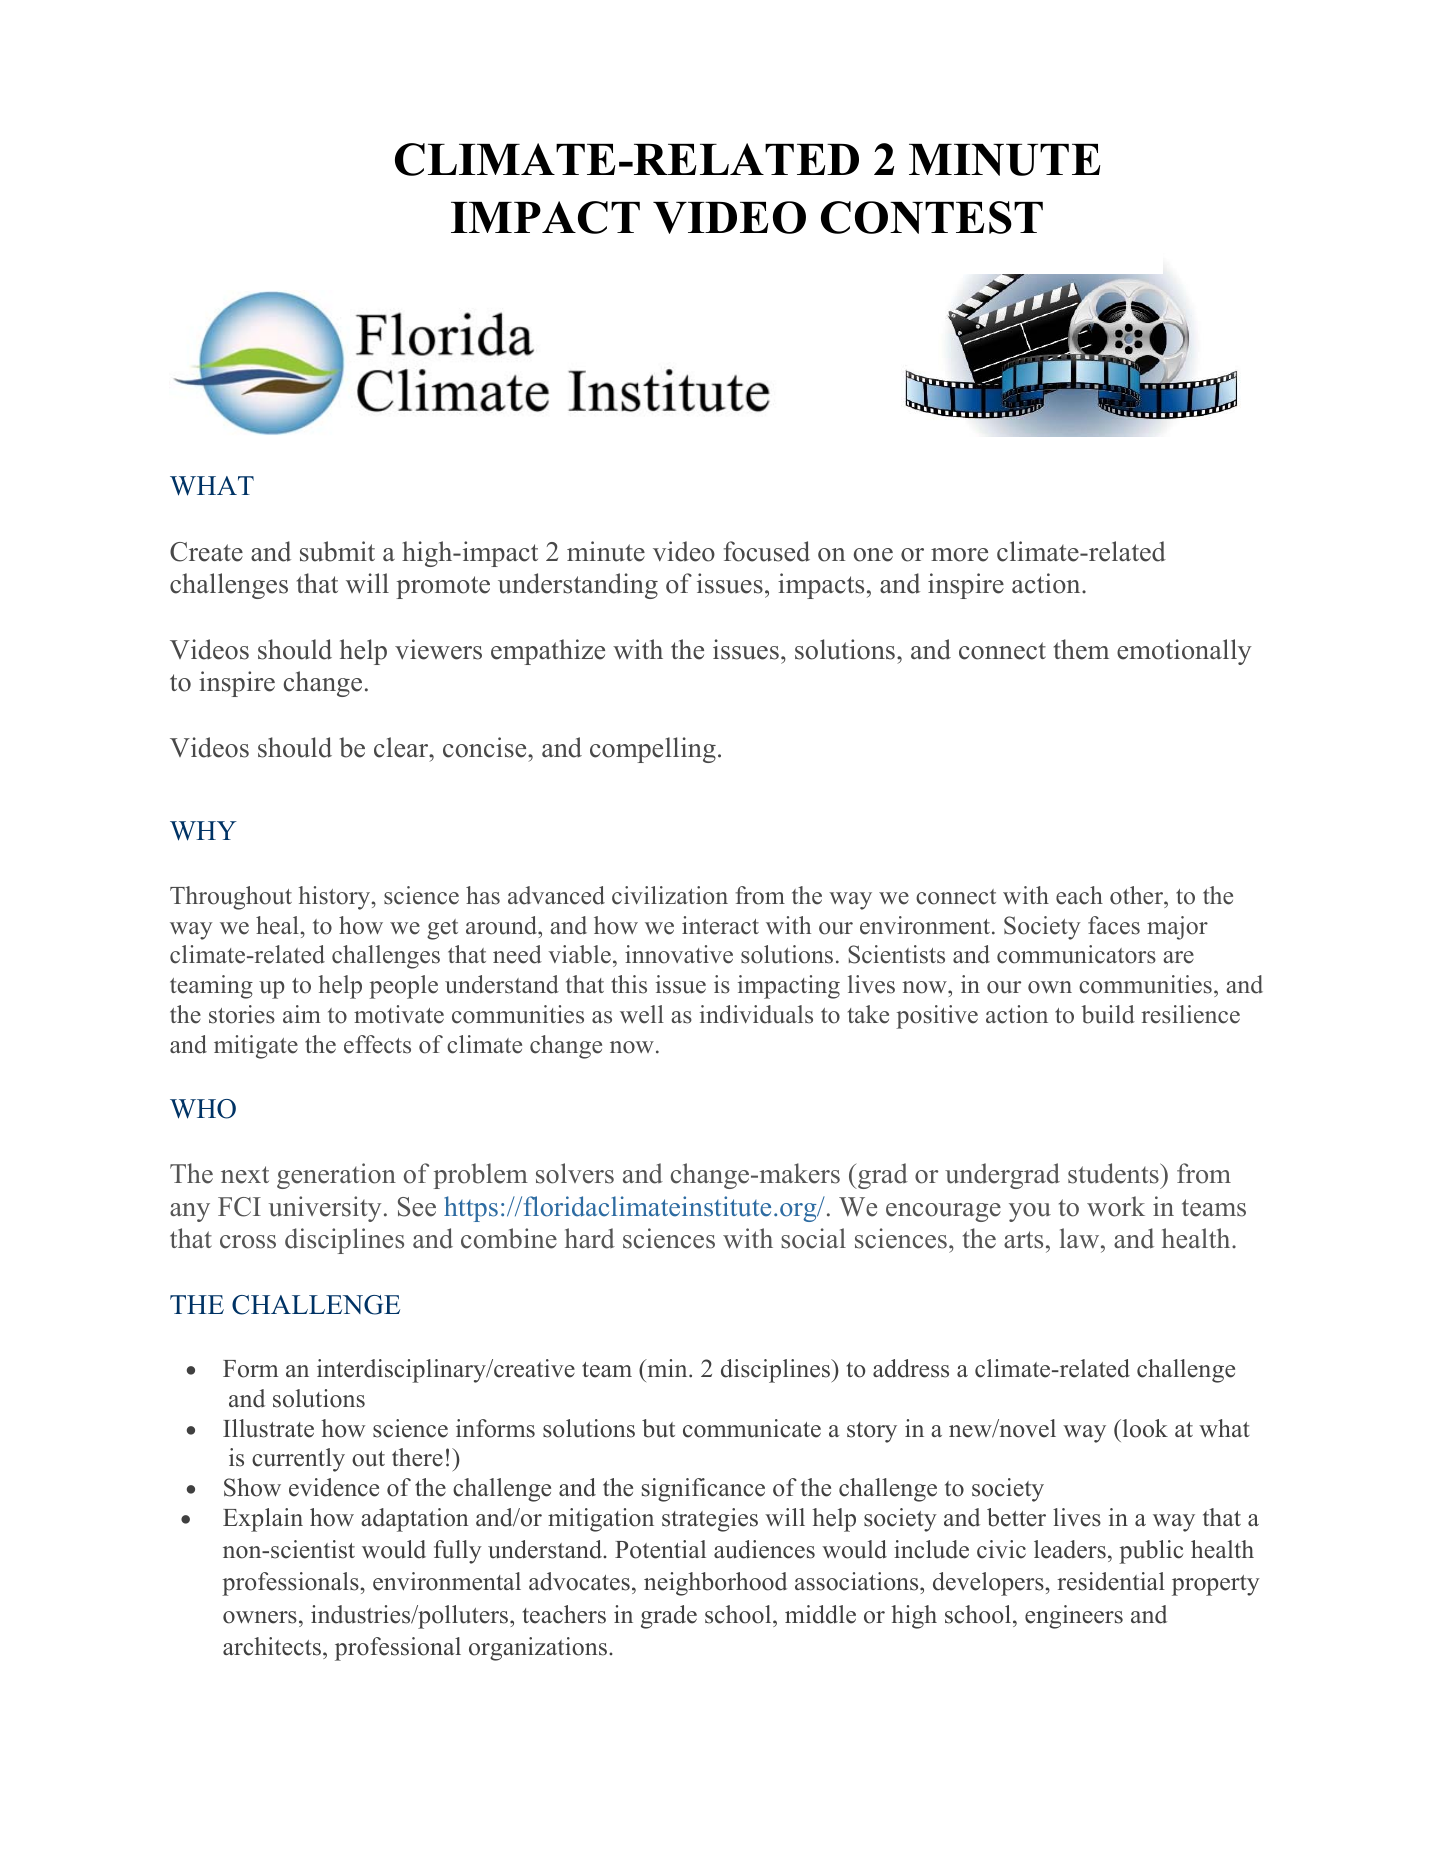 The width and height of the image is (1442, 1866). What do you see at coordinates (248, 1242) in the image?
I see `cross` at bounding box center [248, 1242].
